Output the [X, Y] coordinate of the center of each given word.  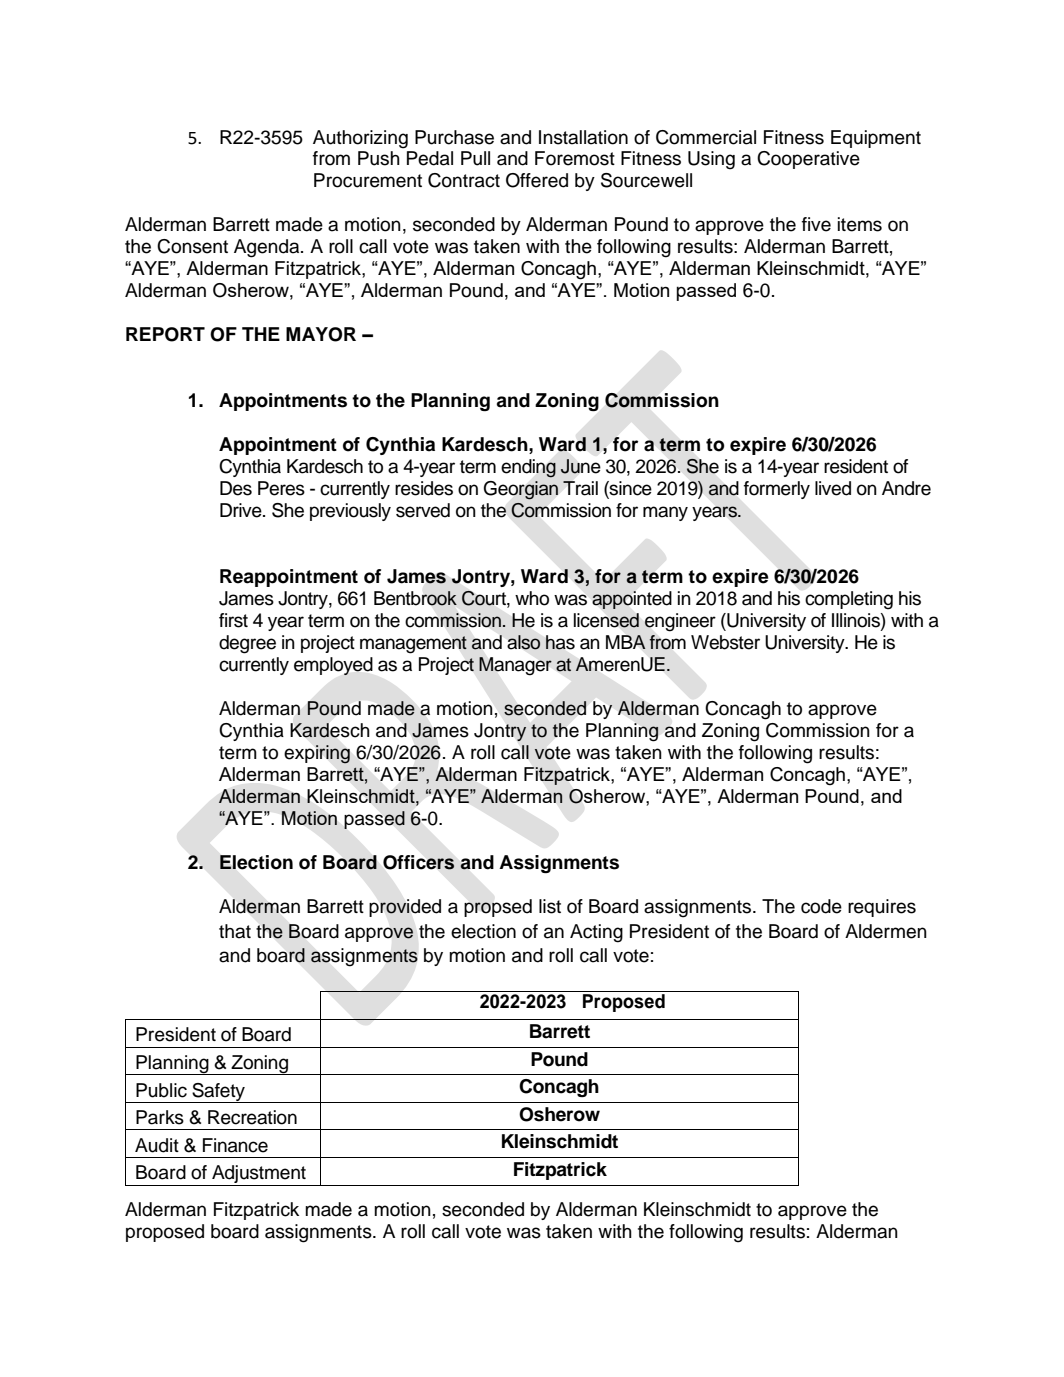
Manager [515, 666]
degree [247, 644]
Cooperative [808, 160]
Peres [281, 488]
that [235, 931]
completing [849, 600]
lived [833, 488]
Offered [537, 180]
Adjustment [259, 1175]
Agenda [268, 248]
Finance [235, 1145]
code [821, 906]
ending [528, 468]
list [550, 906]
